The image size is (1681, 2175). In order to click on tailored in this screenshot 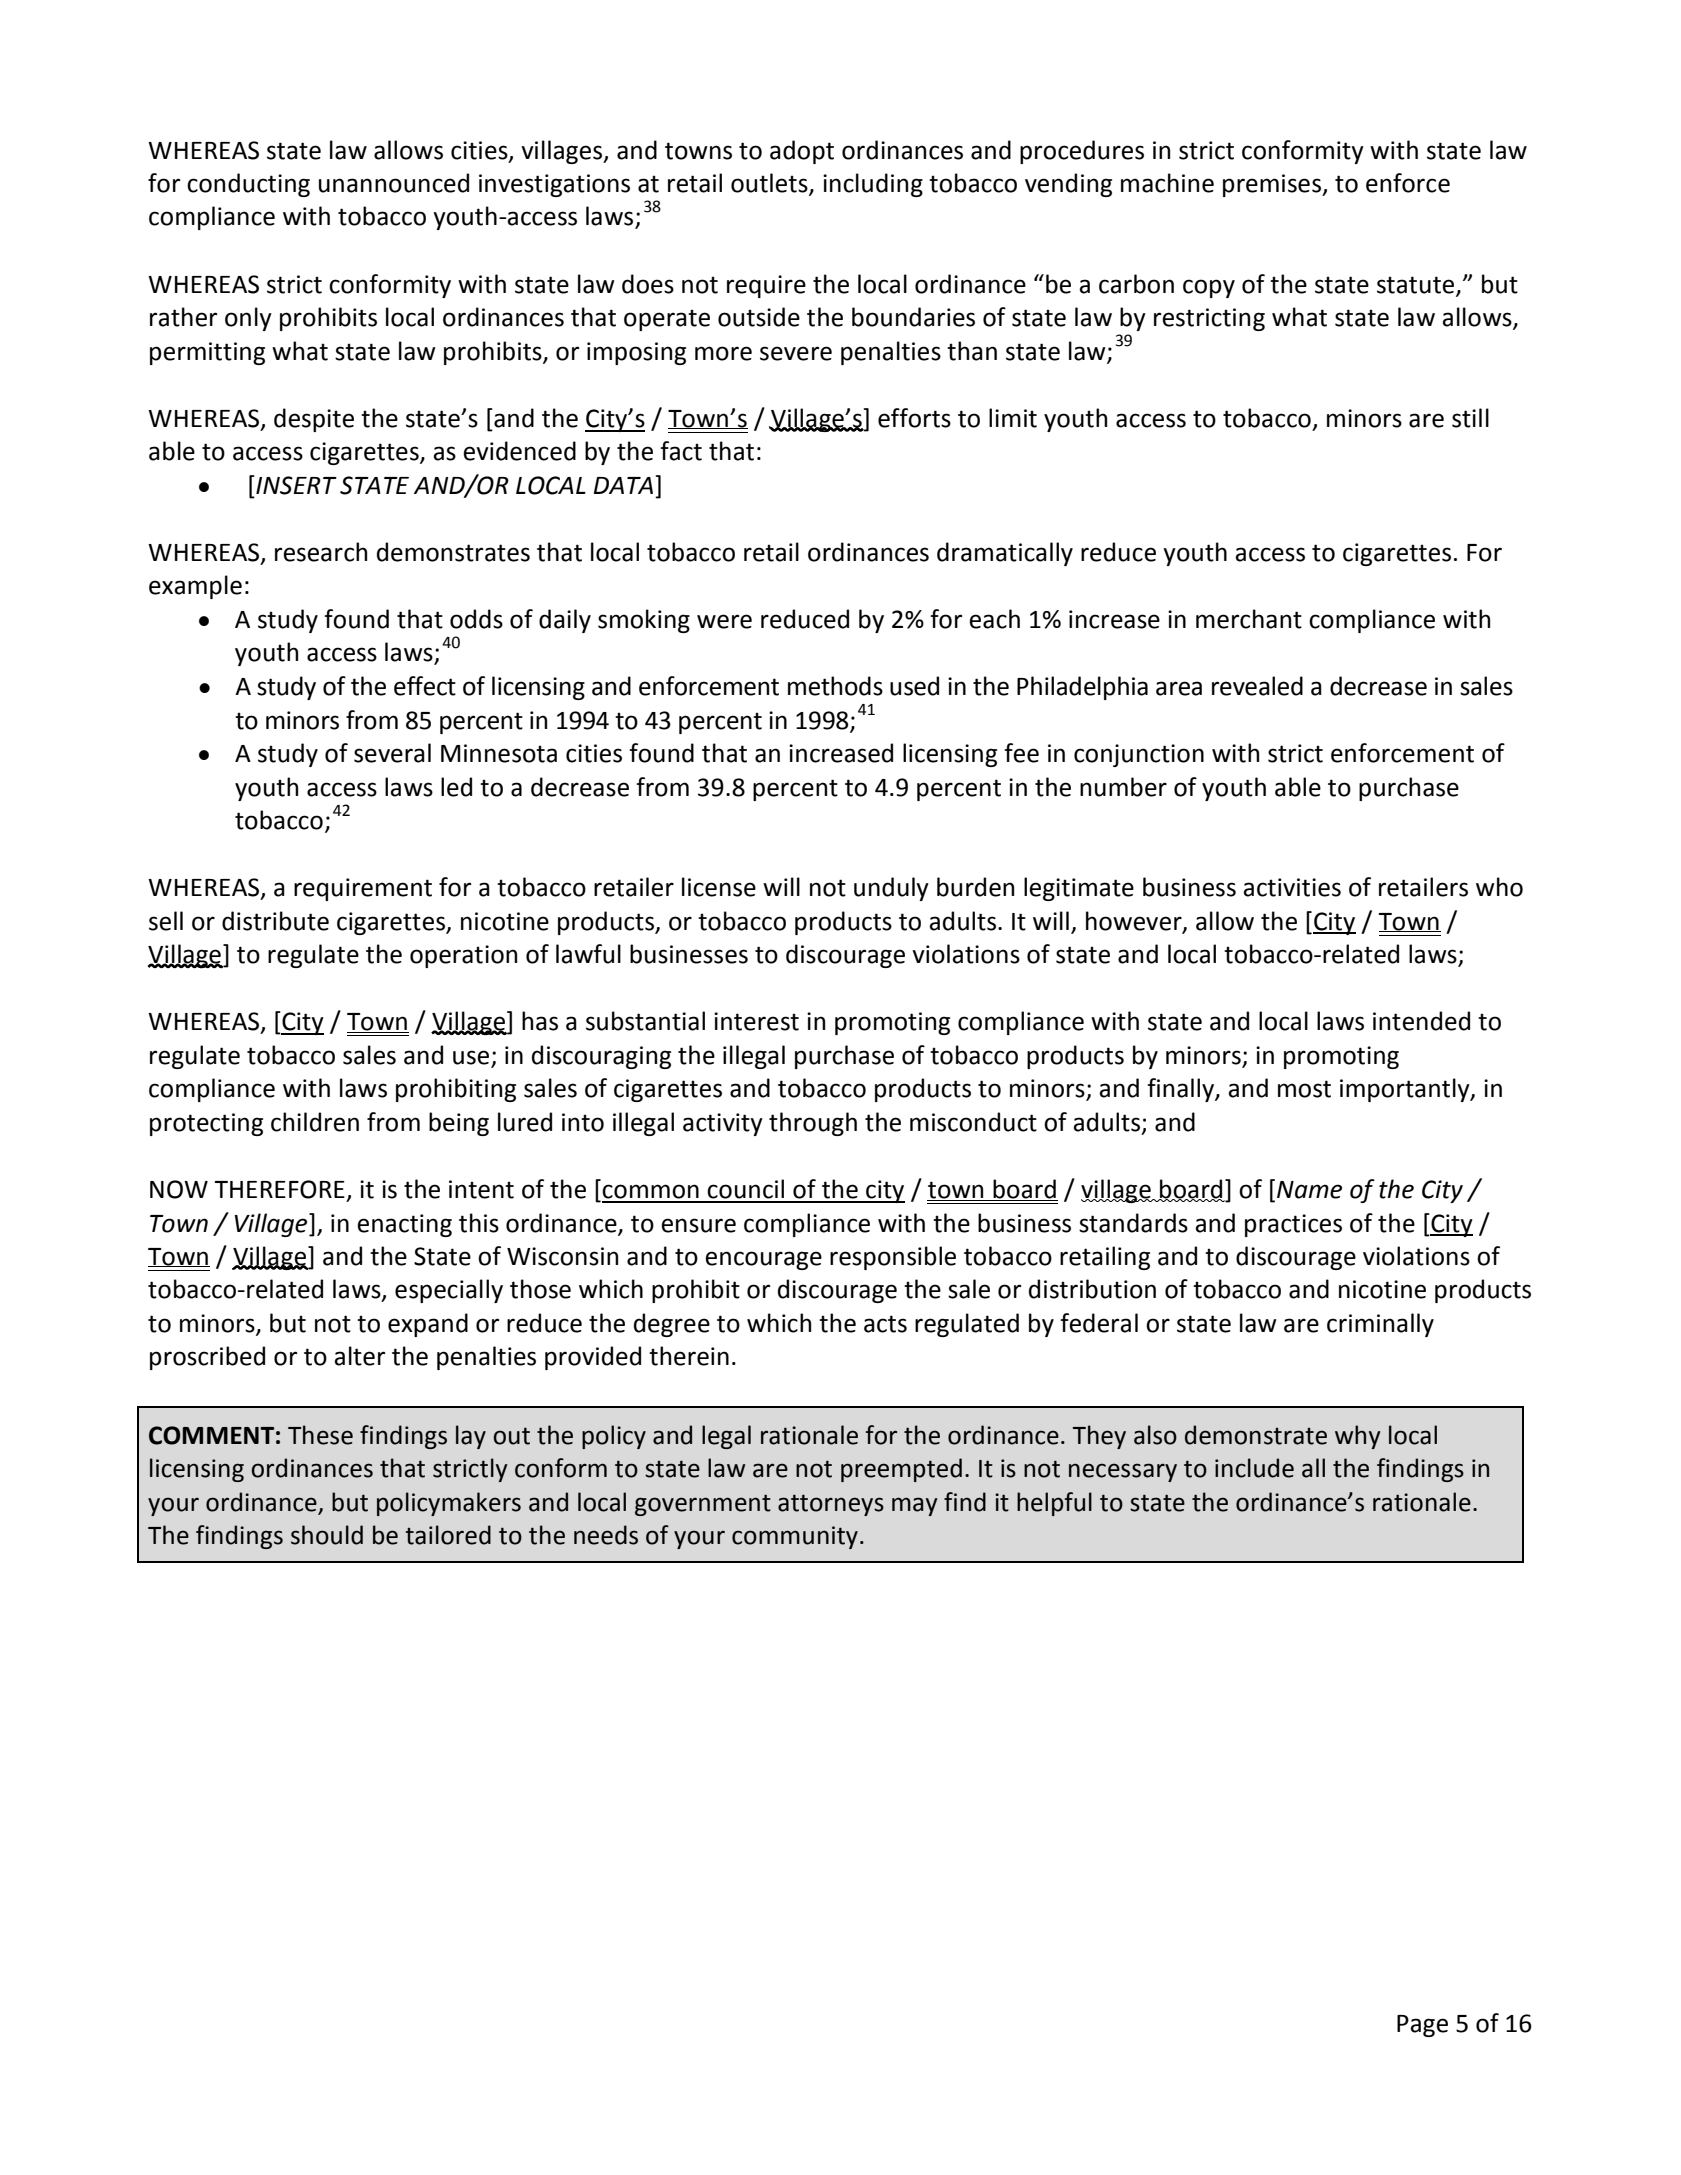, I will do `click(448, 1535)`.
